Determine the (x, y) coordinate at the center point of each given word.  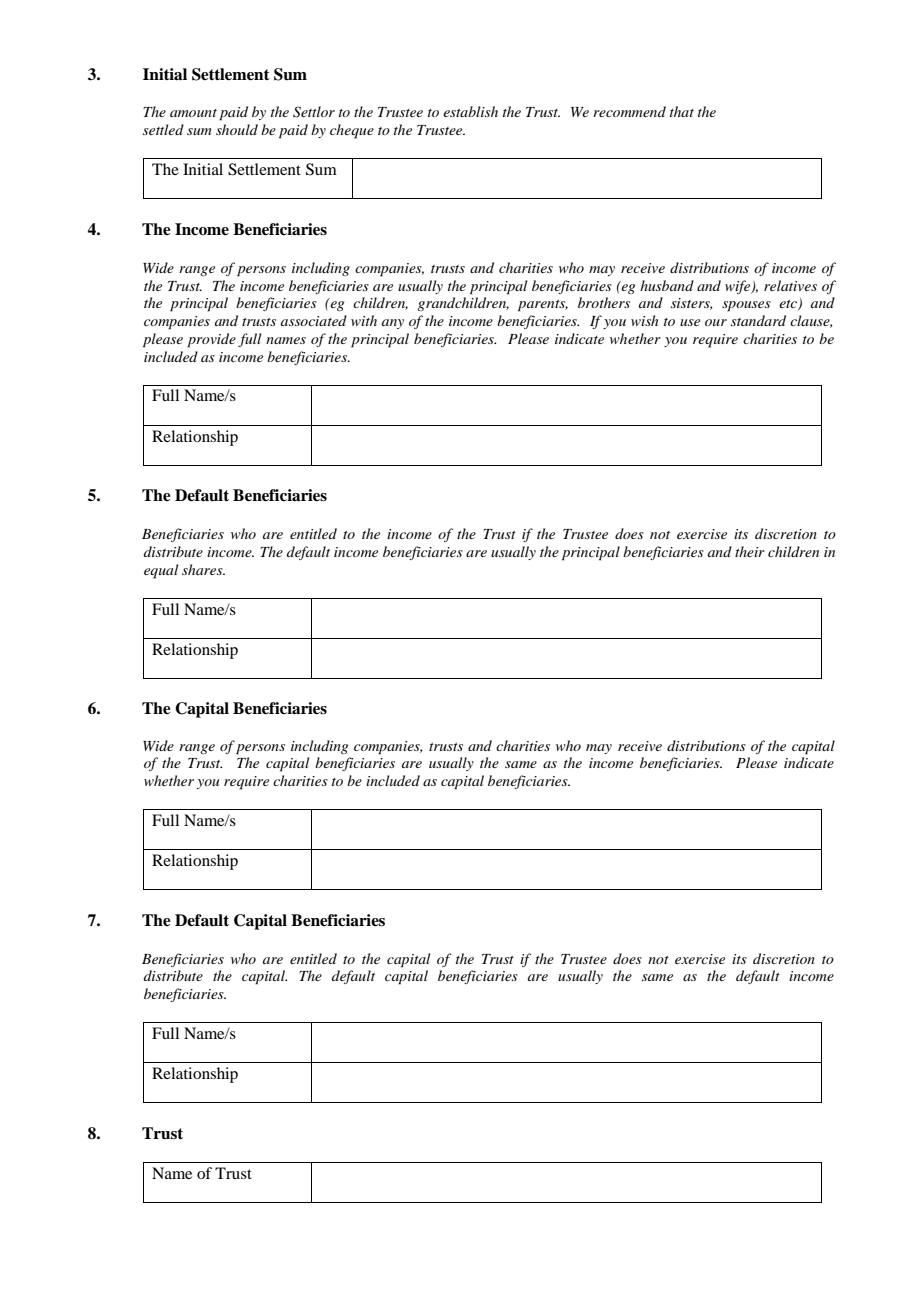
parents (543, 306)
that (682, 111)
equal (161, 571)
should (237, 129)
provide (211, 340)
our (716, 322)
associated (314, 320)
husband (667, 285)
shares (203, 569)
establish (470, 111)
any (393, 324)
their (750, 551)
